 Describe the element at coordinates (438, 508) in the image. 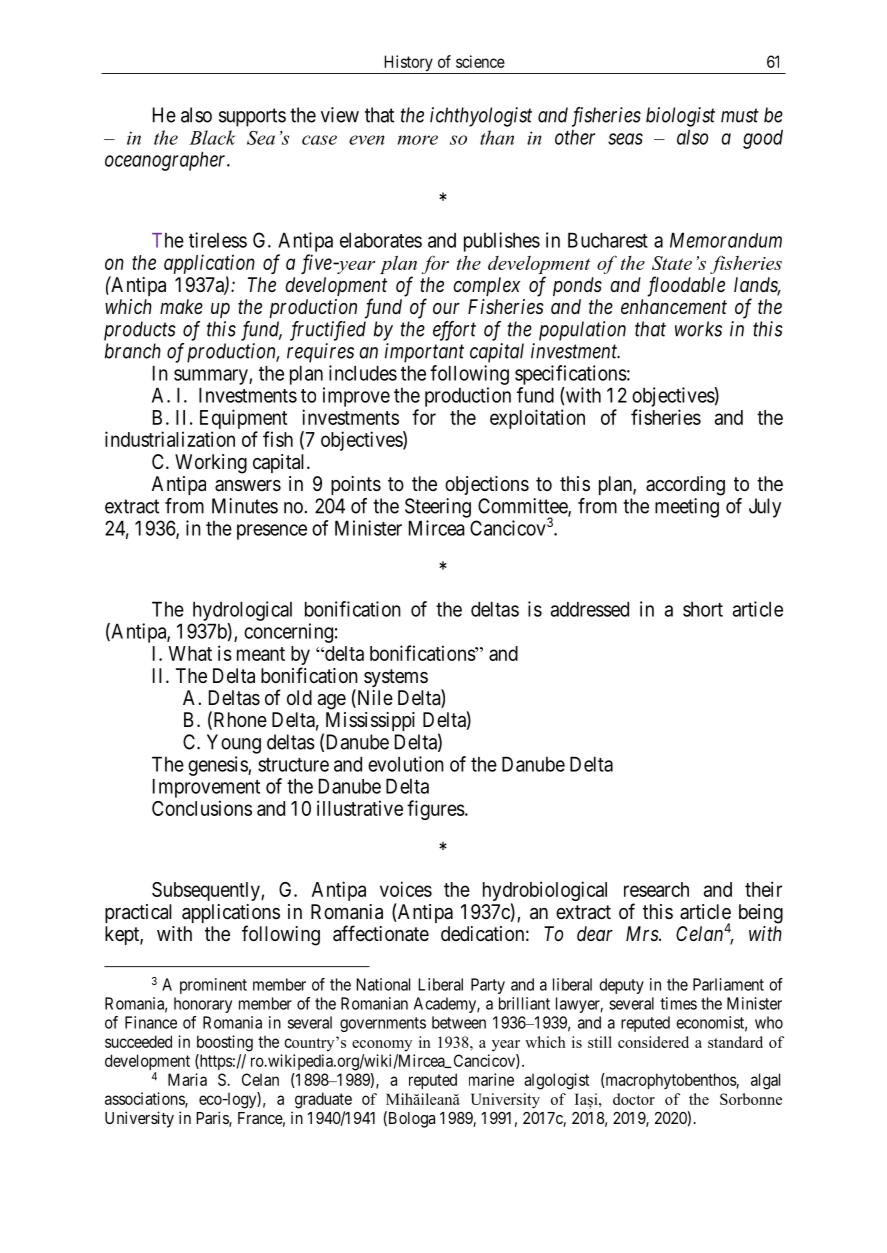

I see `Steering` at that location.
